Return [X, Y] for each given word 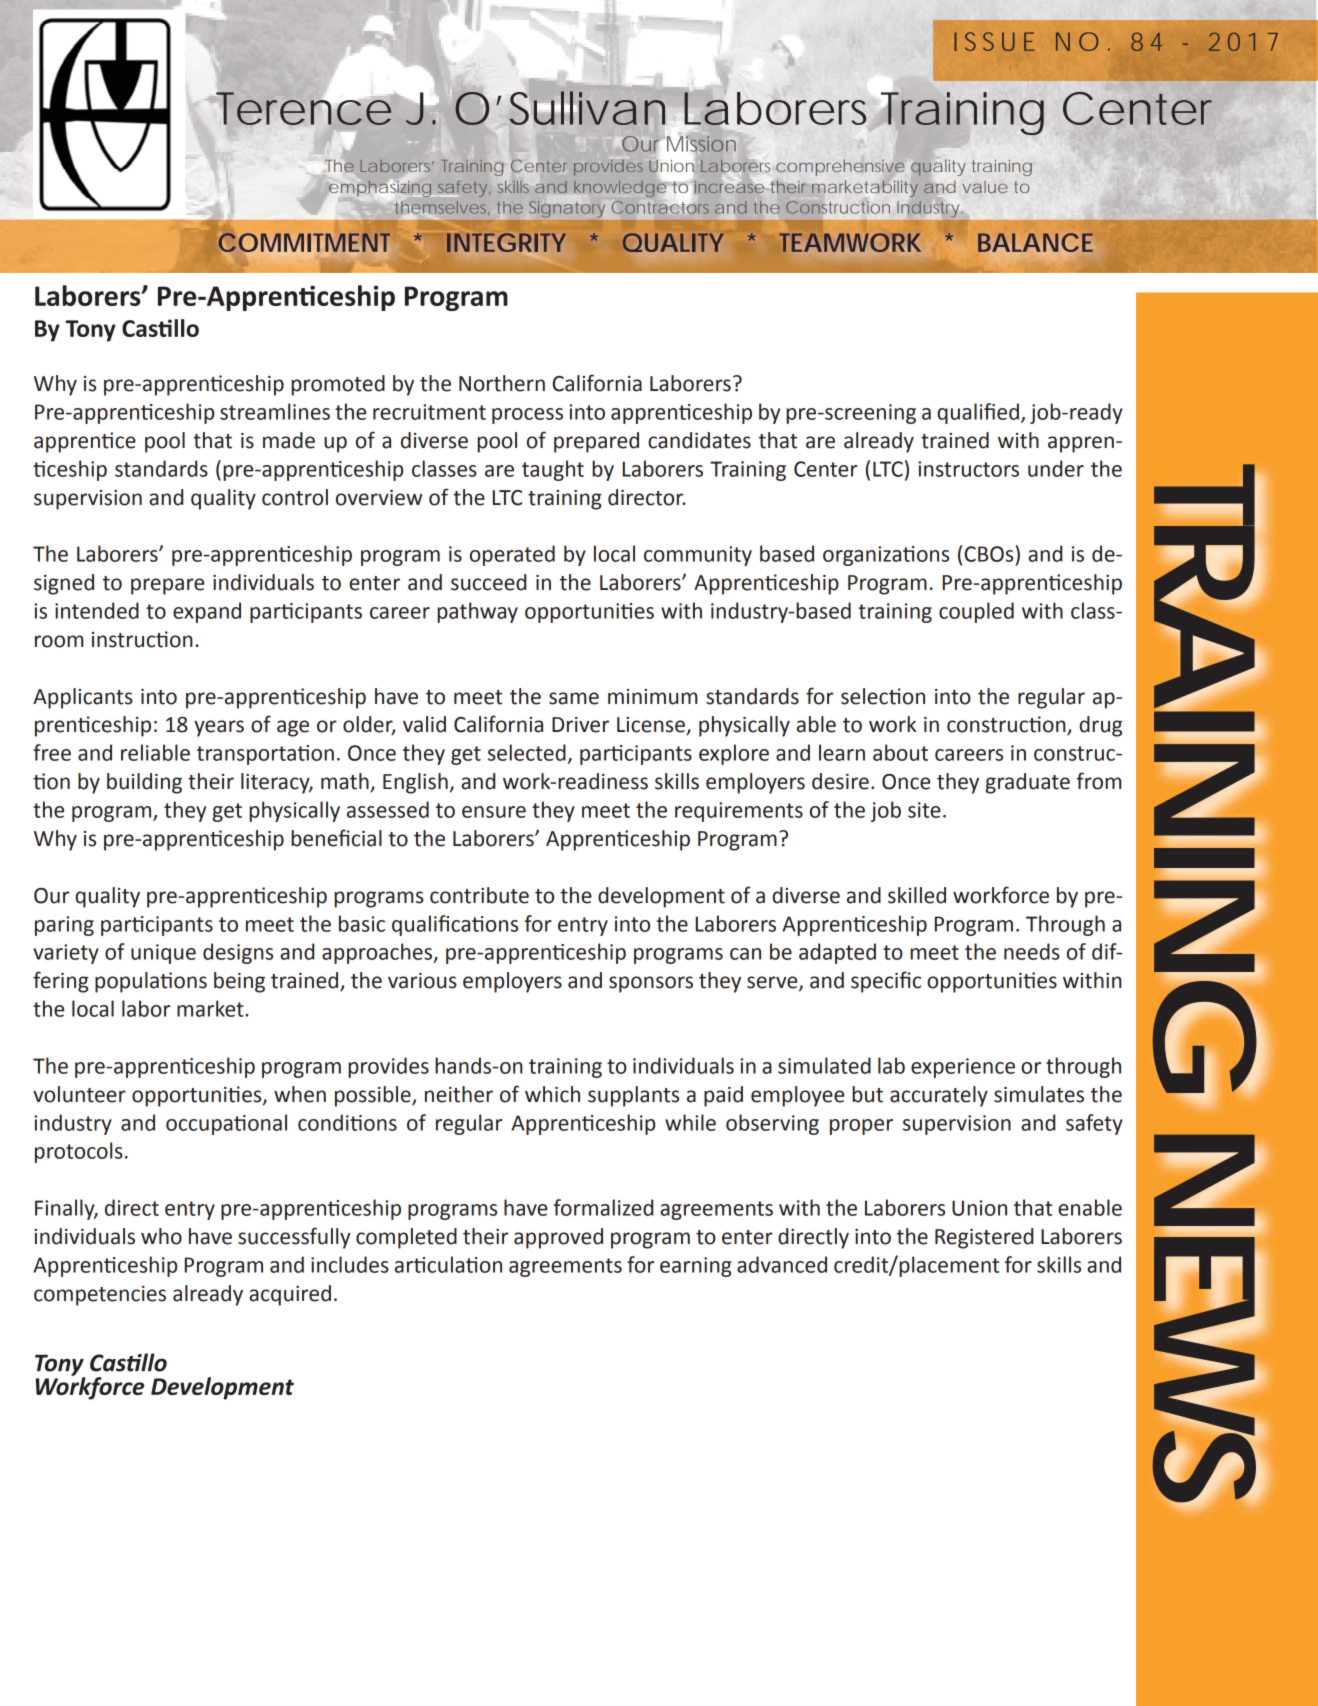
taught [553, 470]
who [161, 1236]
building [144, 783]
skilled [917, 895]
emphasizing [380, 189]
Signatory [567, 208]
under [1056, 468]
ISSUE [994, 41]
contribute [479, 895]
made [289, 440]
